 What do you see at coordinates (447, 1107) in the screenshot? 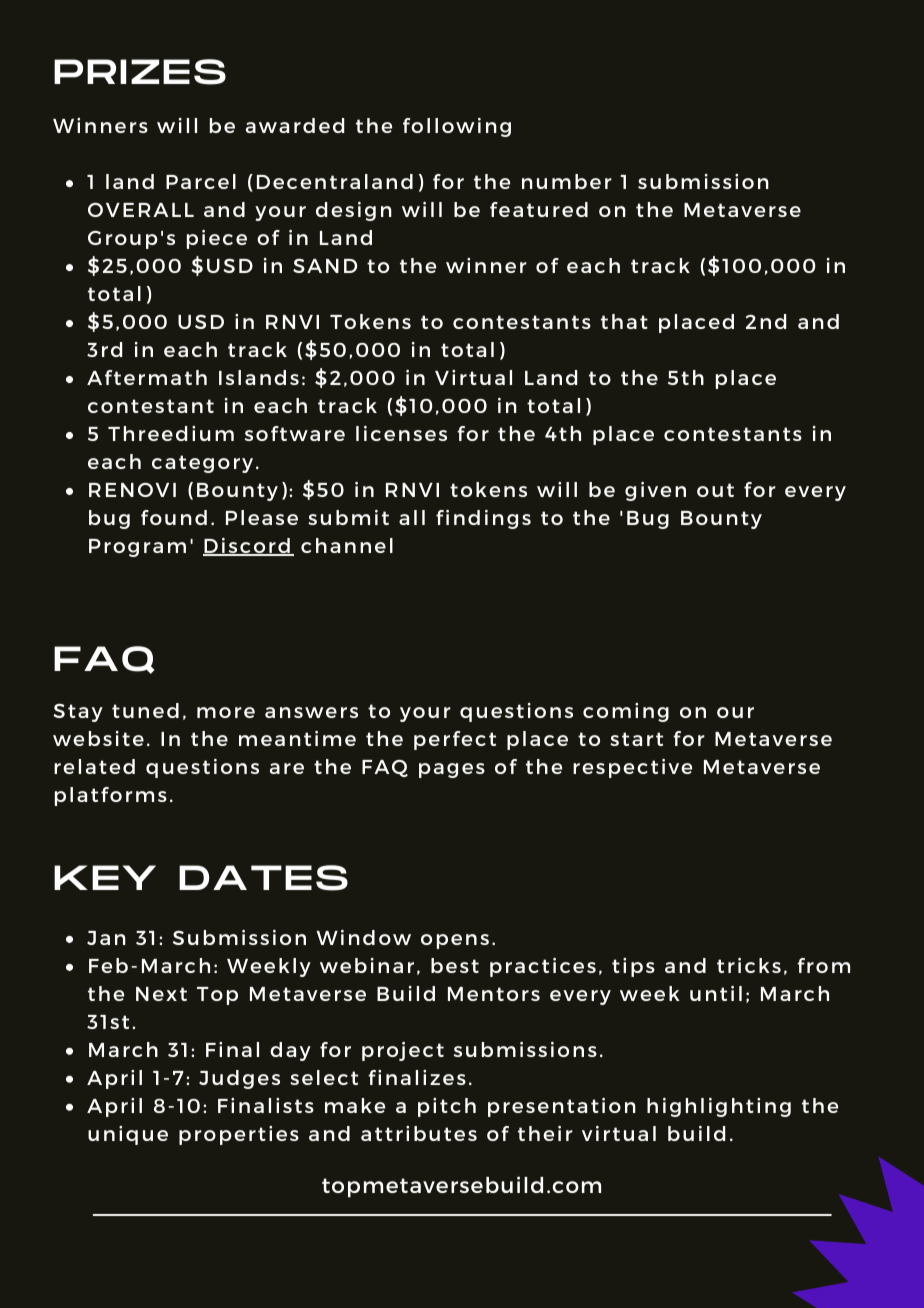
I see `pitch` at bounding box center [447, 1107].
